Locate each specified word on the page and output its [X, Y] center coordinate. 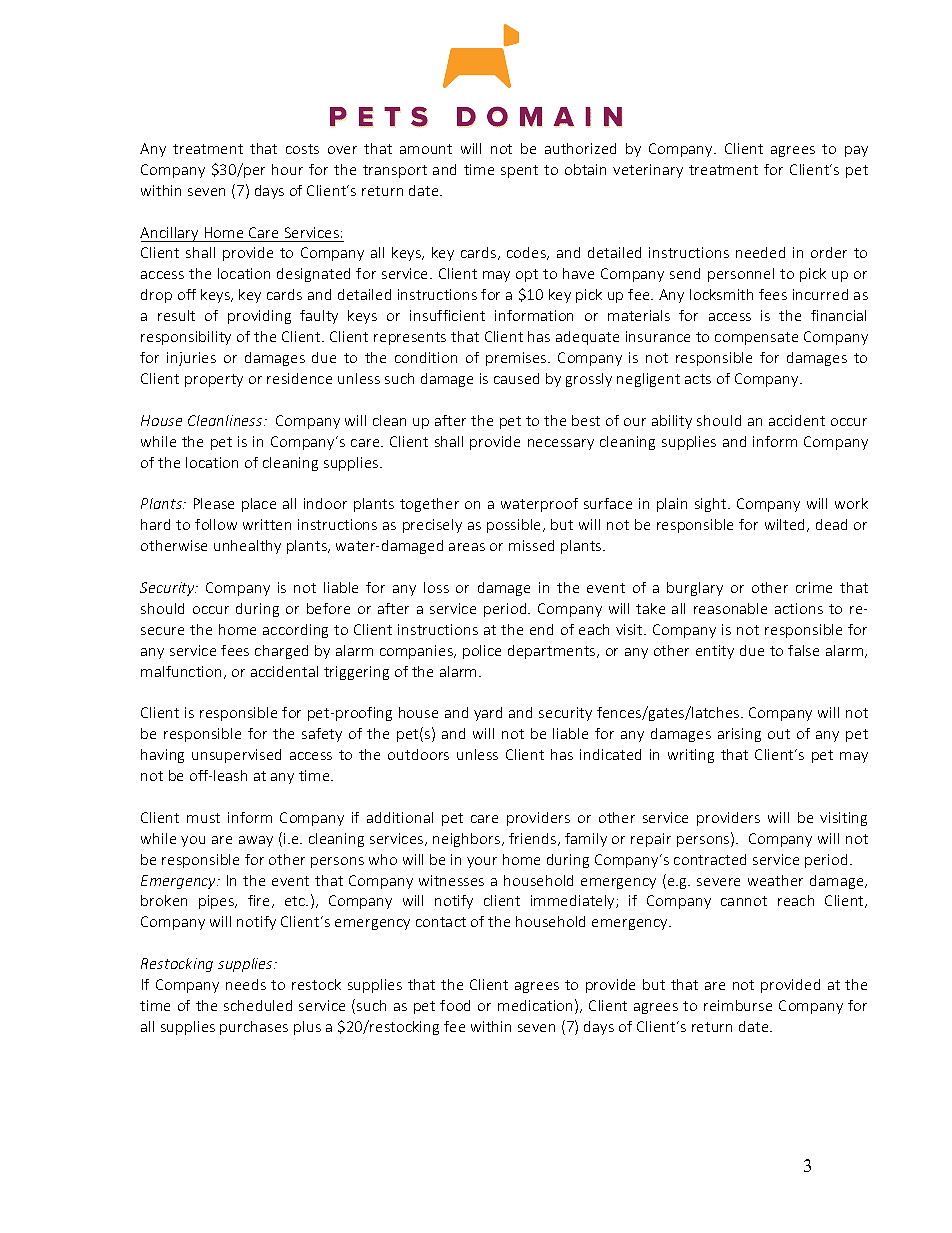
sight [712, 505]
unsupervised [236, 756]
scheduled [258, 1005]
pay [856, 151]
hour [287, 169]
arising [739, 735]
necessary [561, 444]
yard [488, 714]
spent [519, 171]
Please [214, 503]
